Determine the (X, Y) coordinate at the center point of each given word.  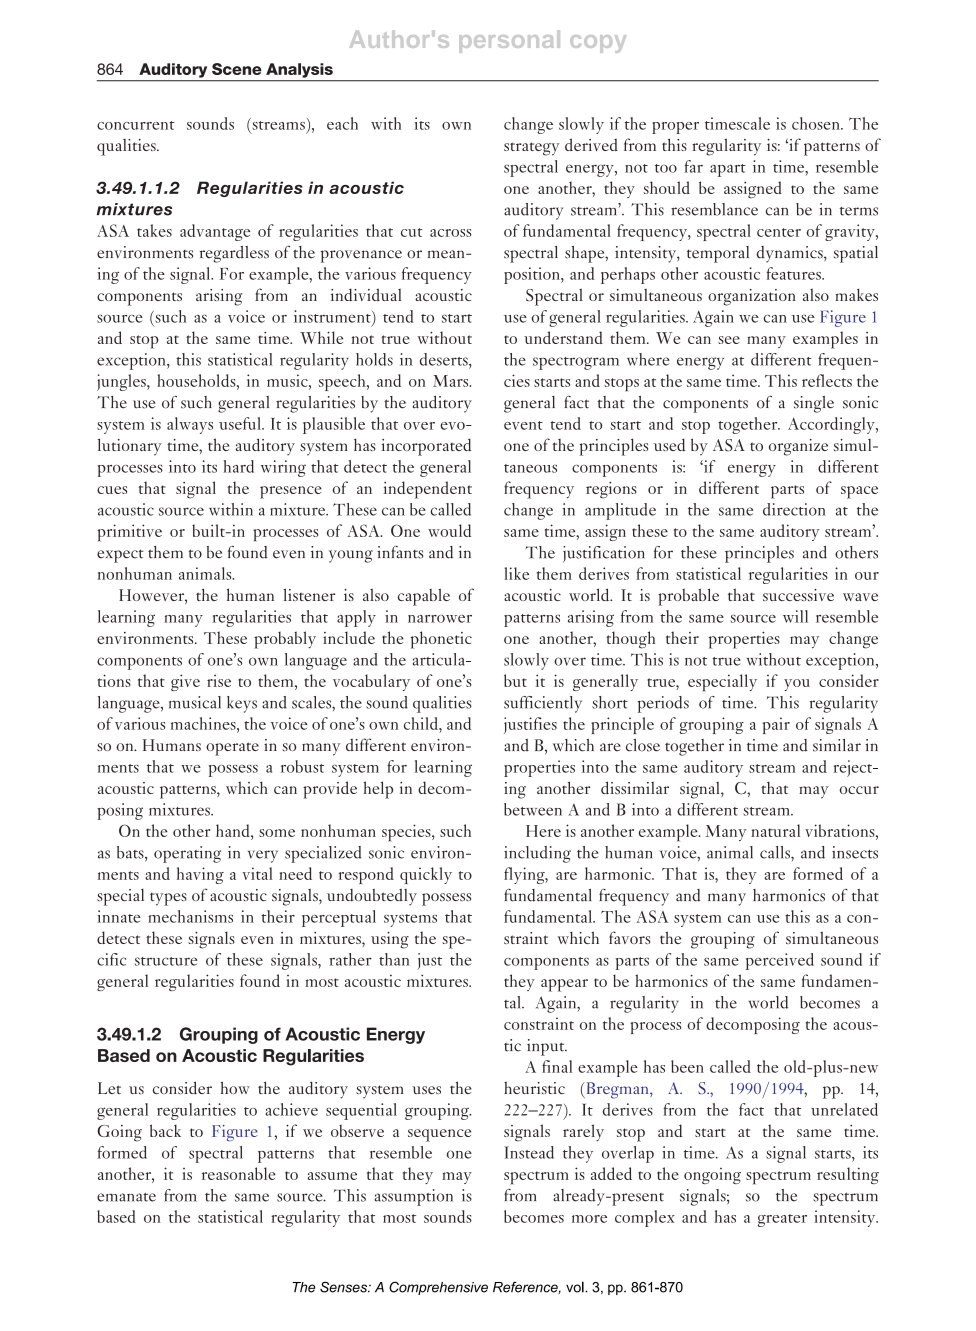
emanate (126, 1197)
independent (428, 490)
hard (239, 466)
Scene (237, 69)
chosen (817, 123)
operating (187, 854)
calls (776, 852)
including (537, 854)
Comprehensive (438, 1288)
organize (798, 447)
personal (509, 41)
